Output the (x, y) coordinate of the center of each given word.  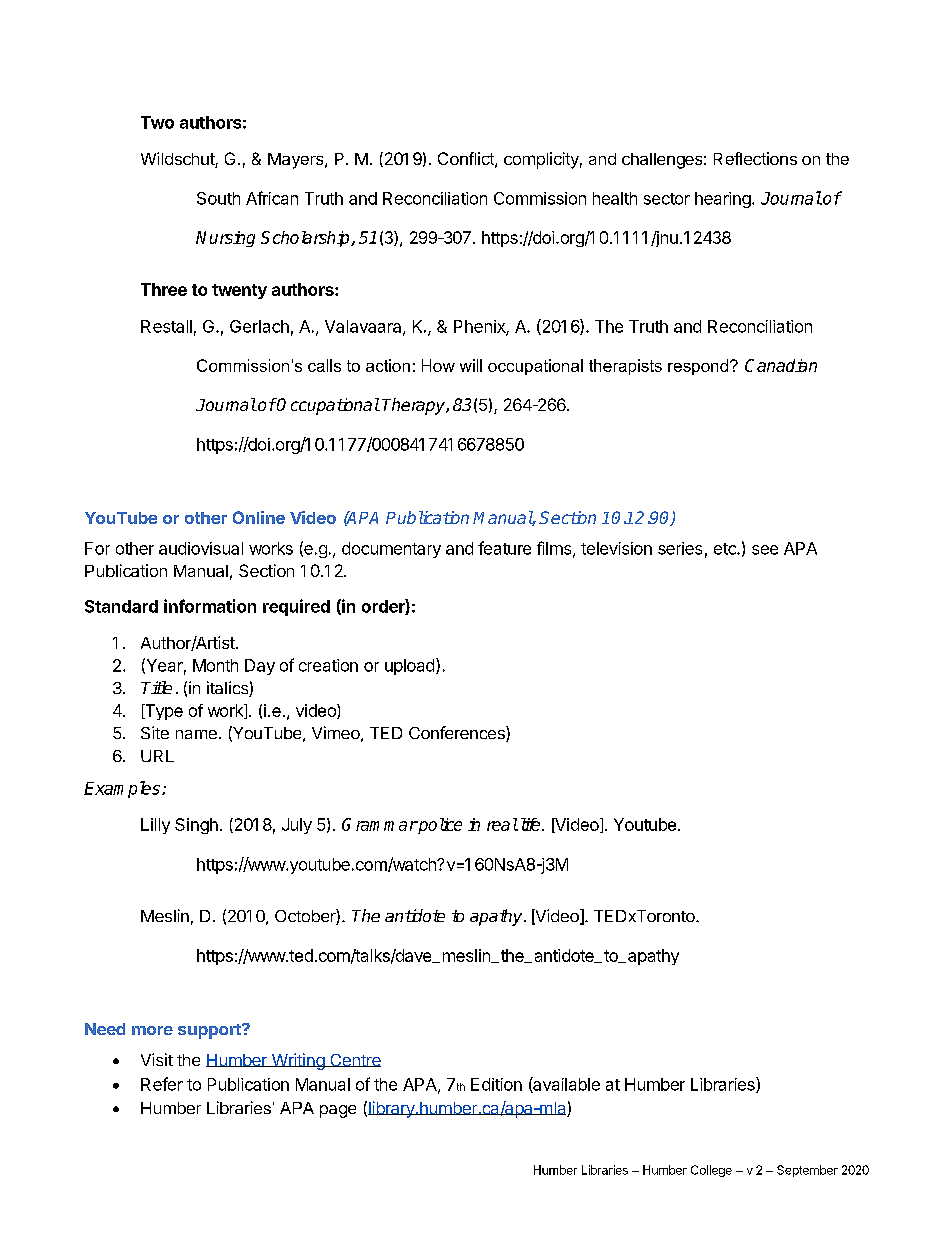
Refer (162, 1084)
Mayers (297, 161)
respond (698, 367)
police (439, 826)
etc (726, 549)
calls (324, 365)
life (530, 824)
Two (157, 122)
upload (409, 667)
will (471, 365)
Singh (196, 826)
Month (215, 665)
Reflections (755, 158)
